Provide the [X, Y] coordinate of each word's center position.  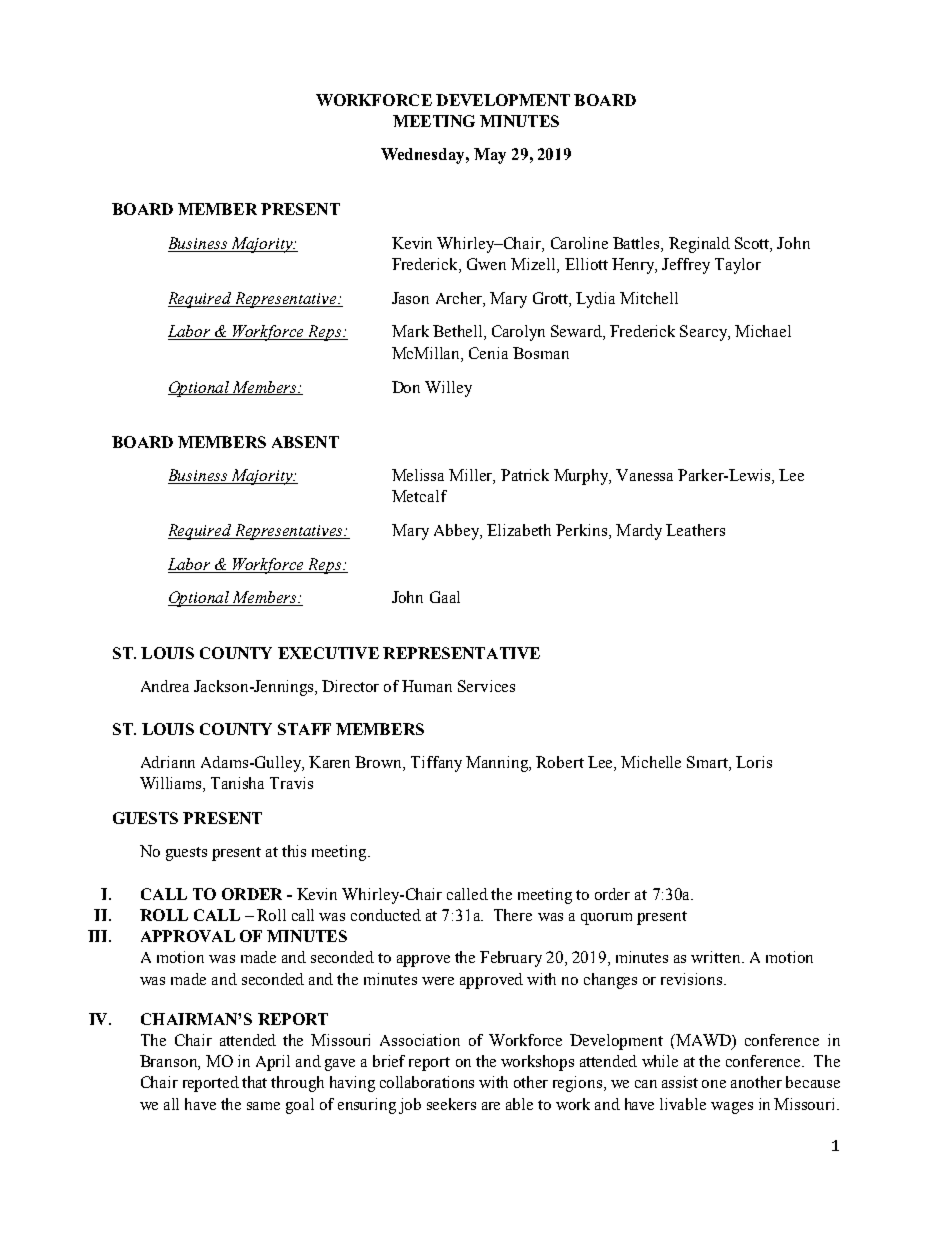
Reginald [699, 245]
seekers [451, 1104]
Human [427, 686]
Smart [708, 763]
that [254, 1082]
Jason [410, 298]
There [513, 915]
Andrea [165, 686]
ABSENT [305, 442]
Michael [763, 331]
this [294, 851]
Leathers [695, 530]
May [490, 156]
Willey [448, 389]
